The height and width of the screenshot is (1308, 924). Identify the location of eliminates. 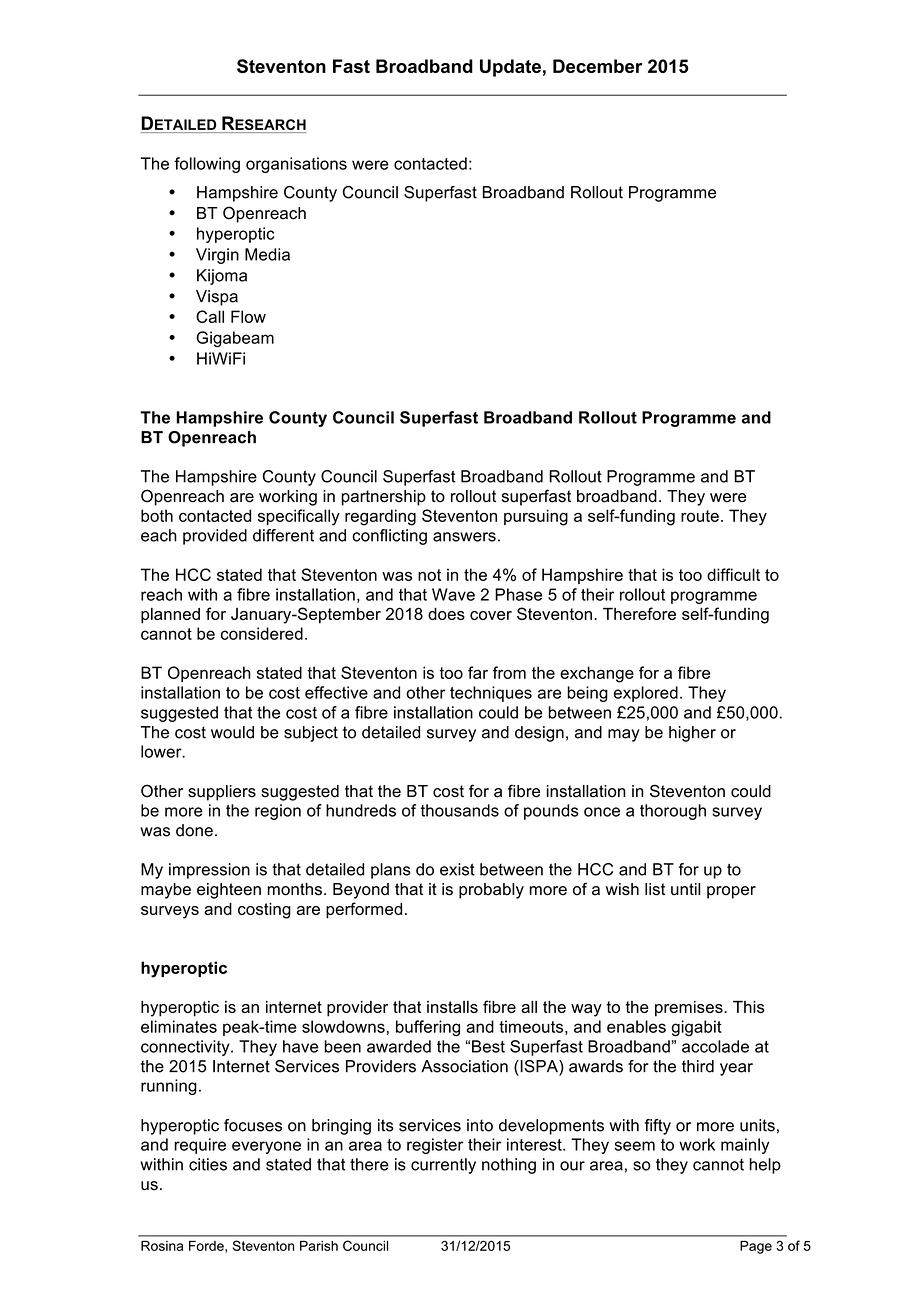
(179, 1026).
